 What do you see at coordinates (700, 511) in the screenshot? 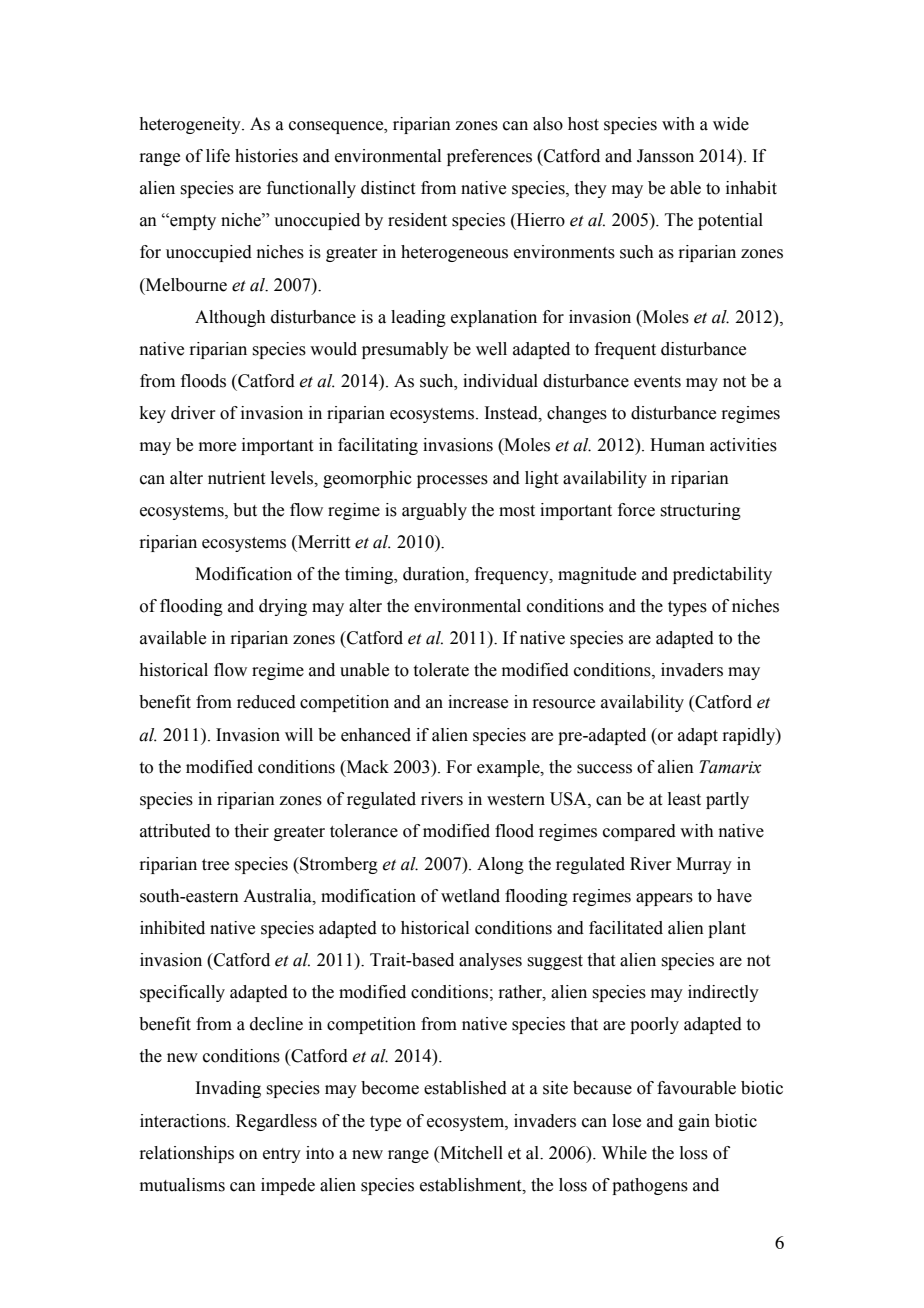
I see `structuring` at bounding box center [700, 511].
